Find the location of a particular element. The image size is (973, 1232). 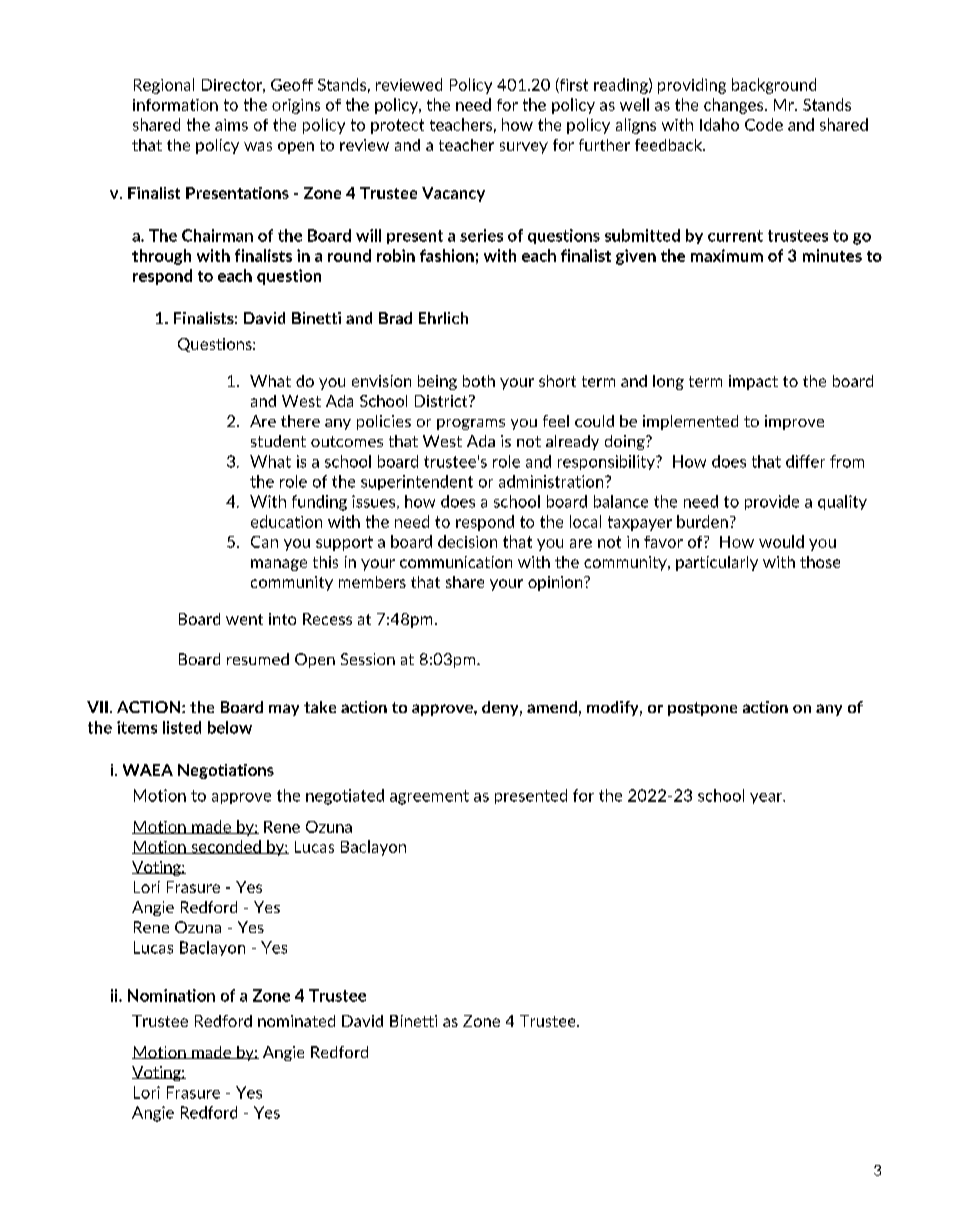

survey is located at coordinates (524, 148).
